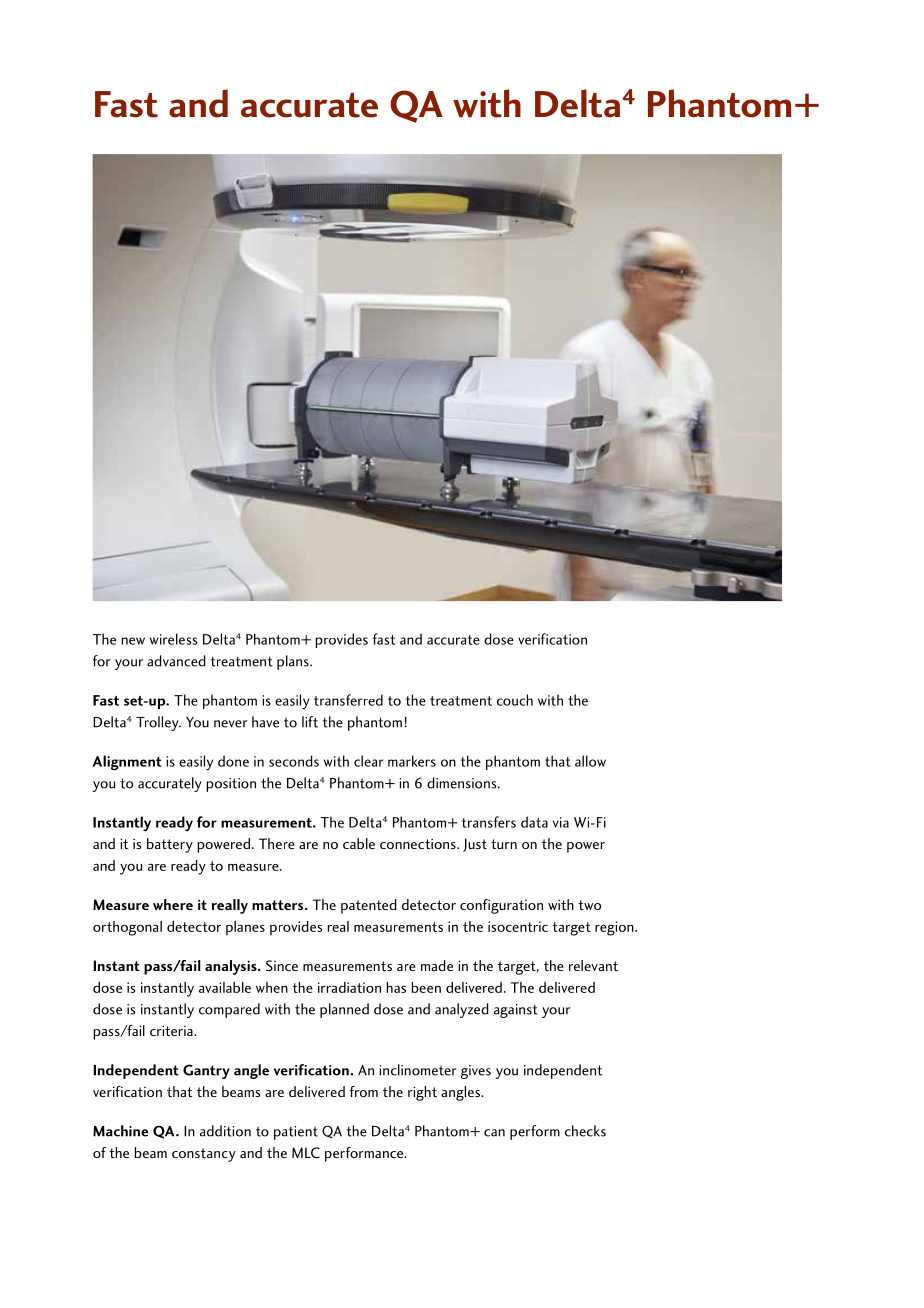 The image size is (924, 1308). Describe the element at coordinates (589, 905) in the screenshot. I see `two` at that location.
